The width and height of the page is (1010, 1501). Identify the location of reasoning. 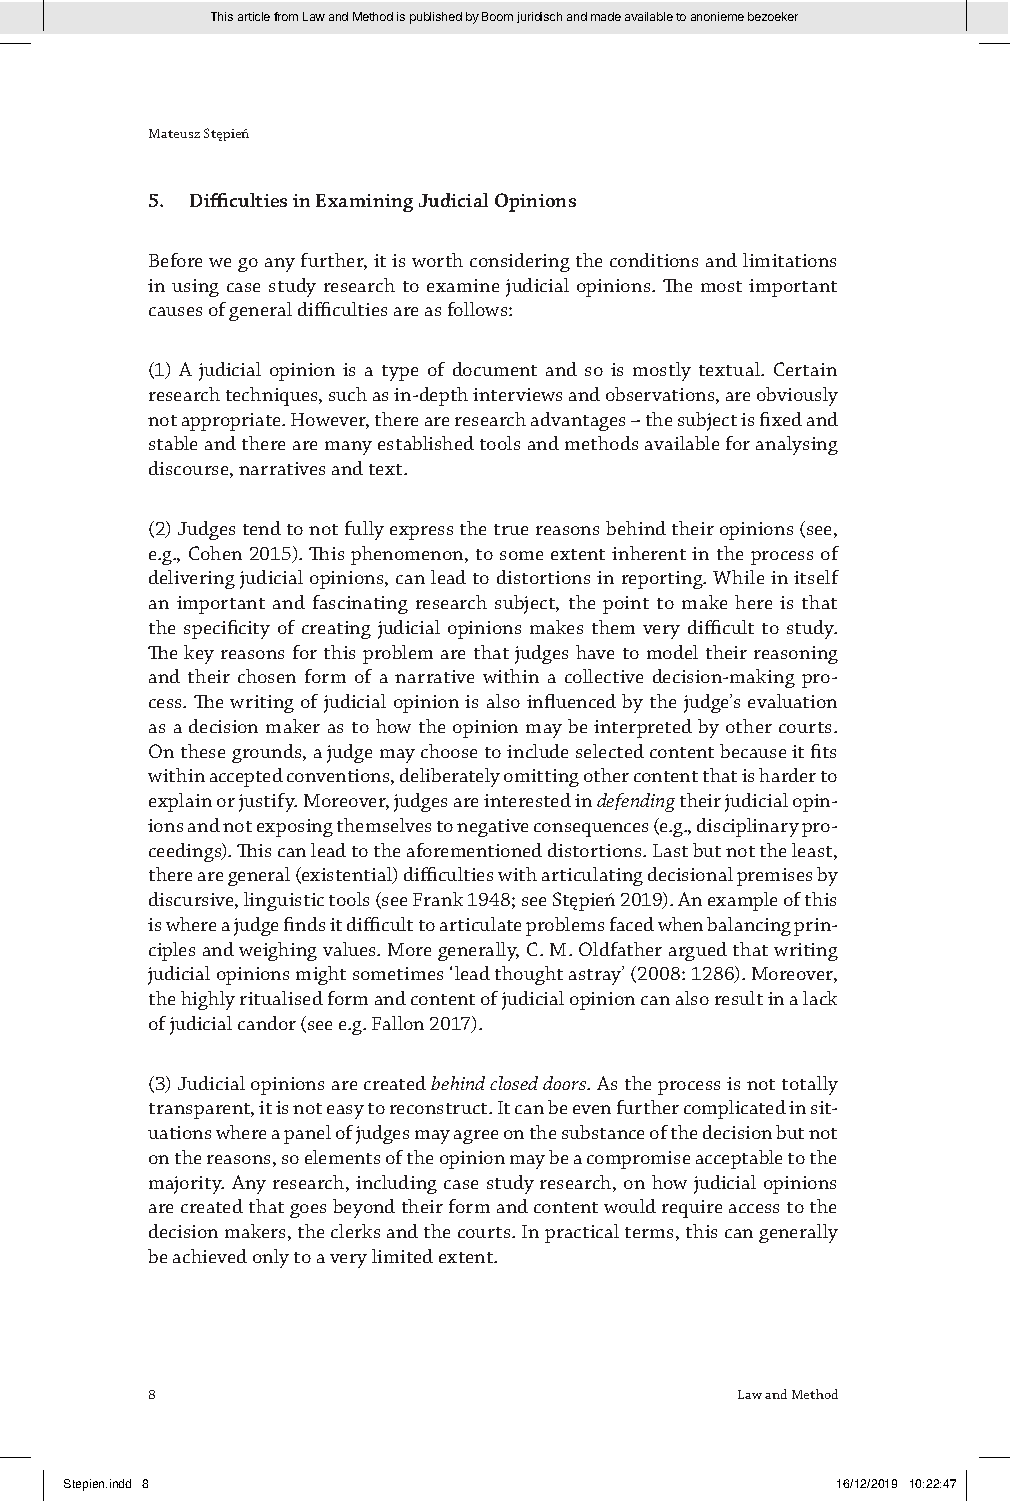
(796, 655).
